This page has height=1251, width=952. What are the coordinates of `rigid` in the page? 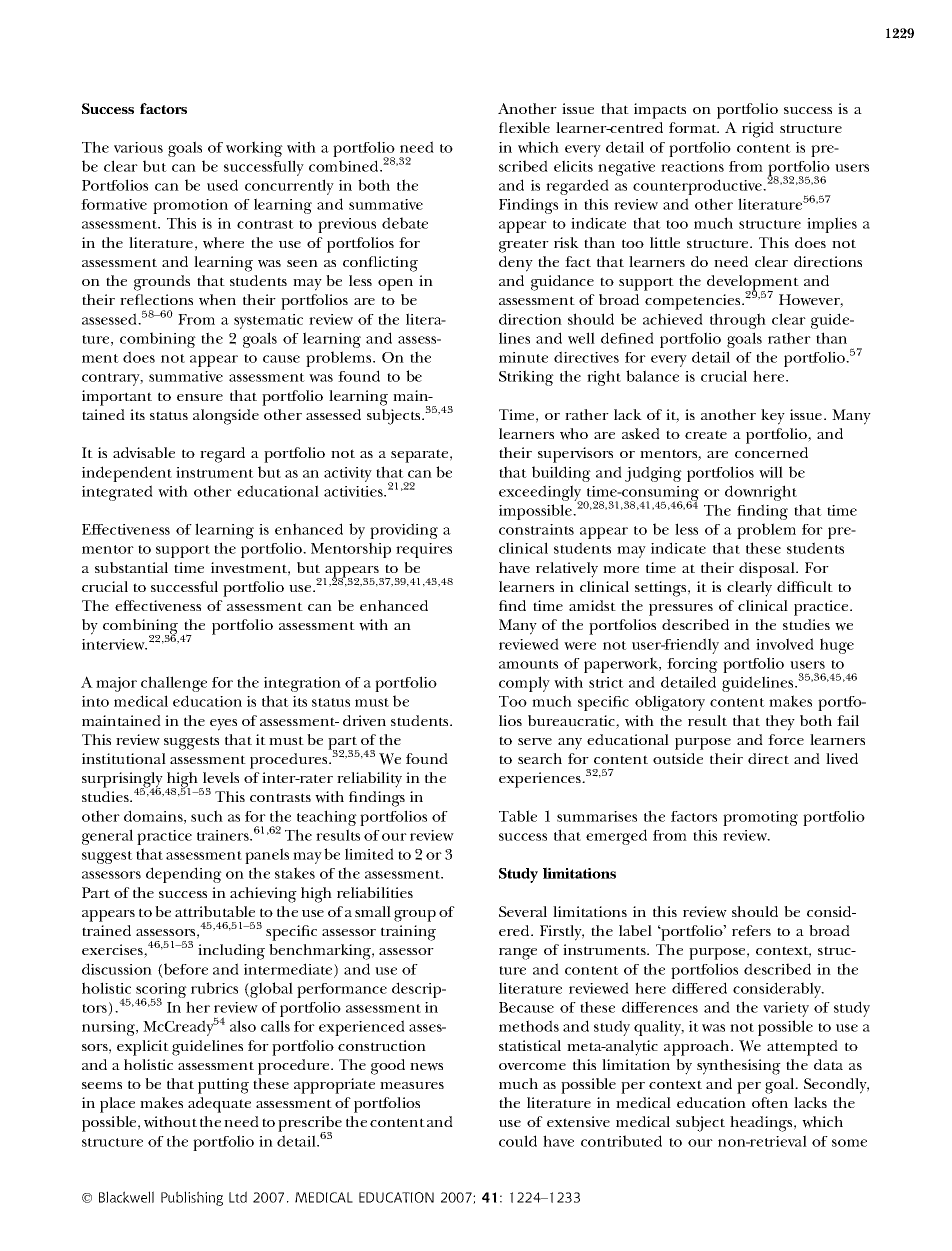 It's located at (758, 130).
